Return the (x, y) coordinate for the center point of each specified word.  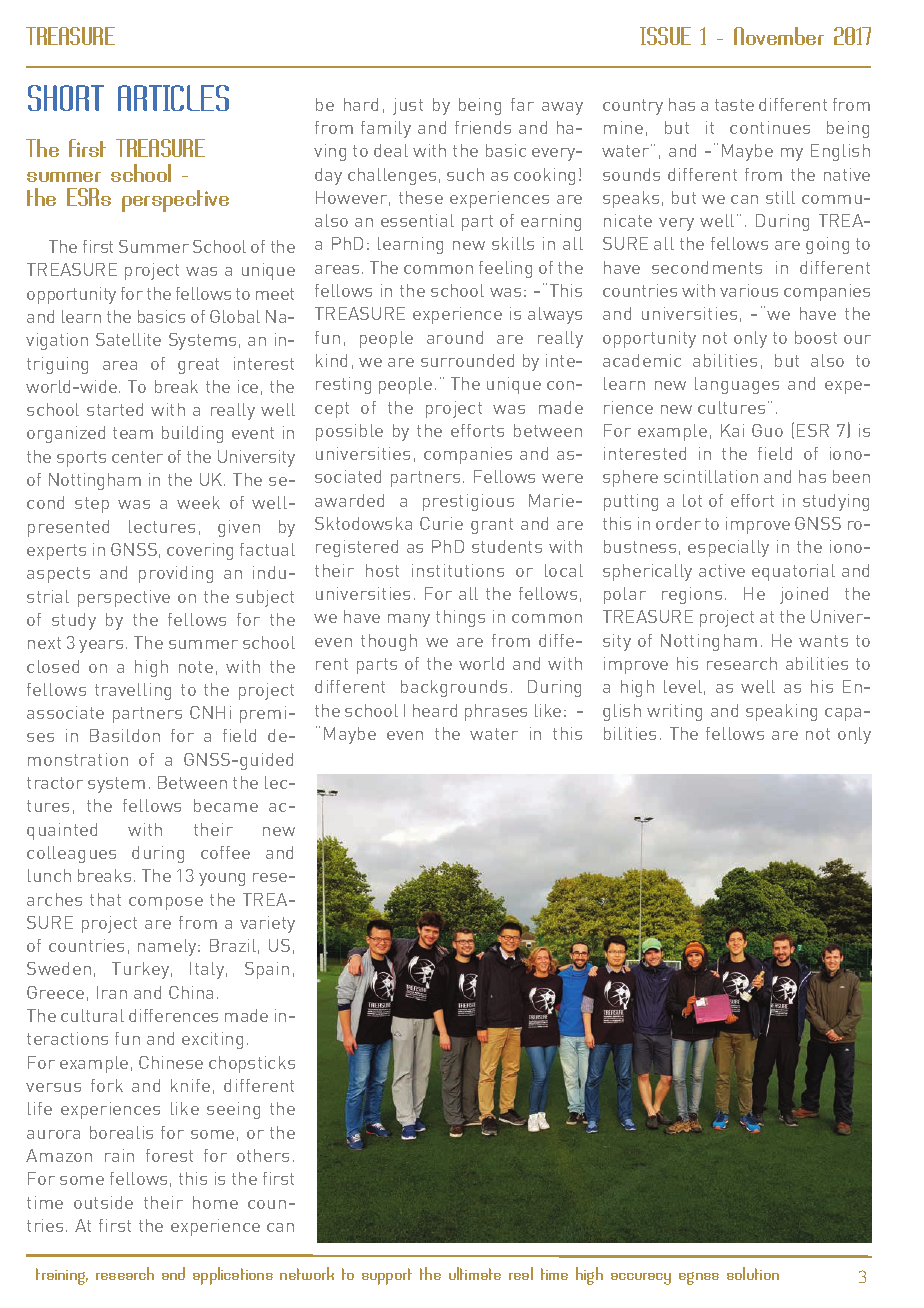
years (101, 646)
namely (168, 947)
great (198, 366)
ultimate (475, 1273)
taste (734, 105)
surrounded (467, 360)
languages (737, 385)
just (408, 106)
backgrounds (454, 688)
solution (753, 1273)
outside (103, 1202)
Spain (267, 970)
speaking (781, 712)
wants (823, 641)
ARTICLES (173, 98)
